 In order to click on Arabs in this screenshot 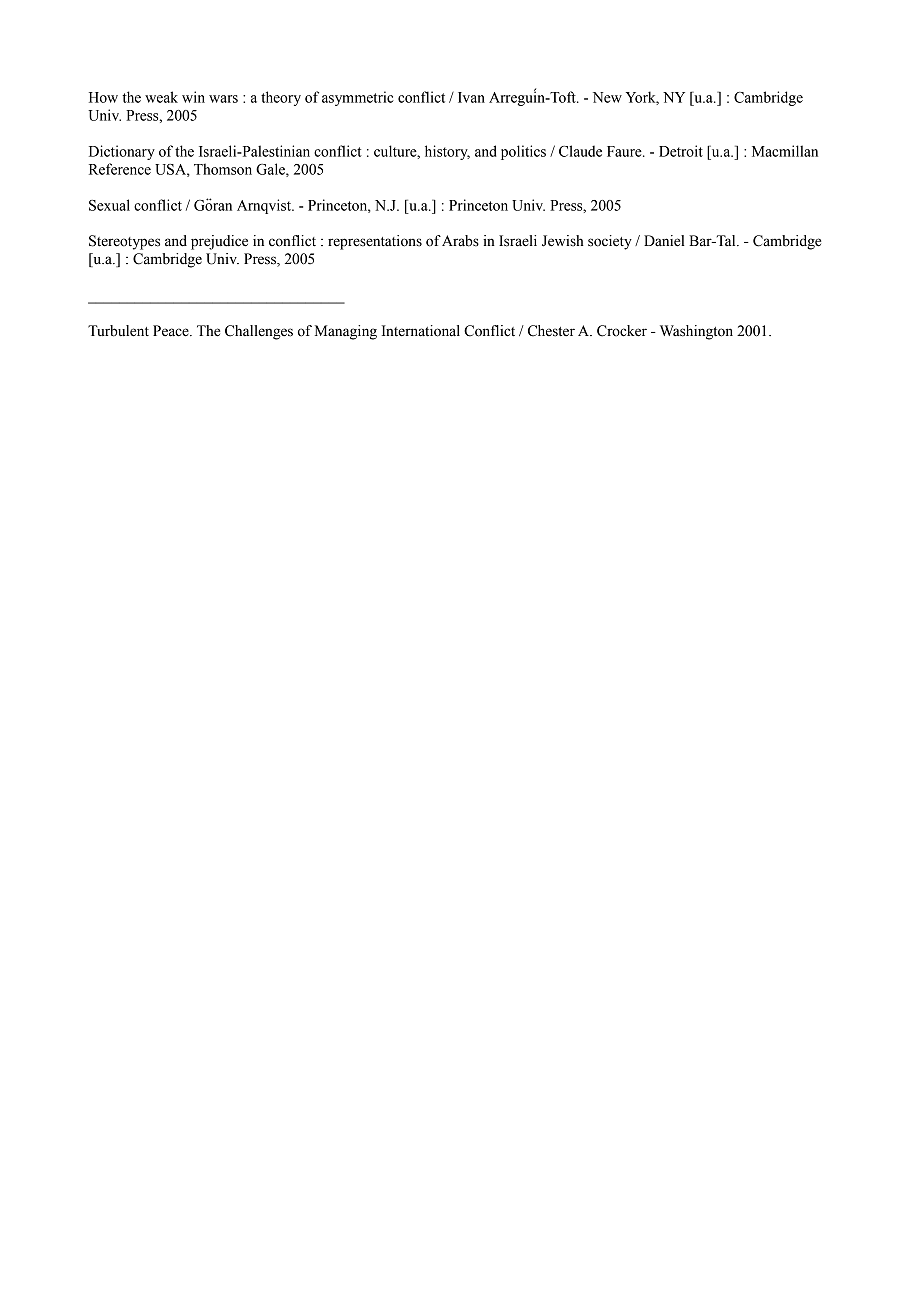, I will do `click(460, 241)`.
